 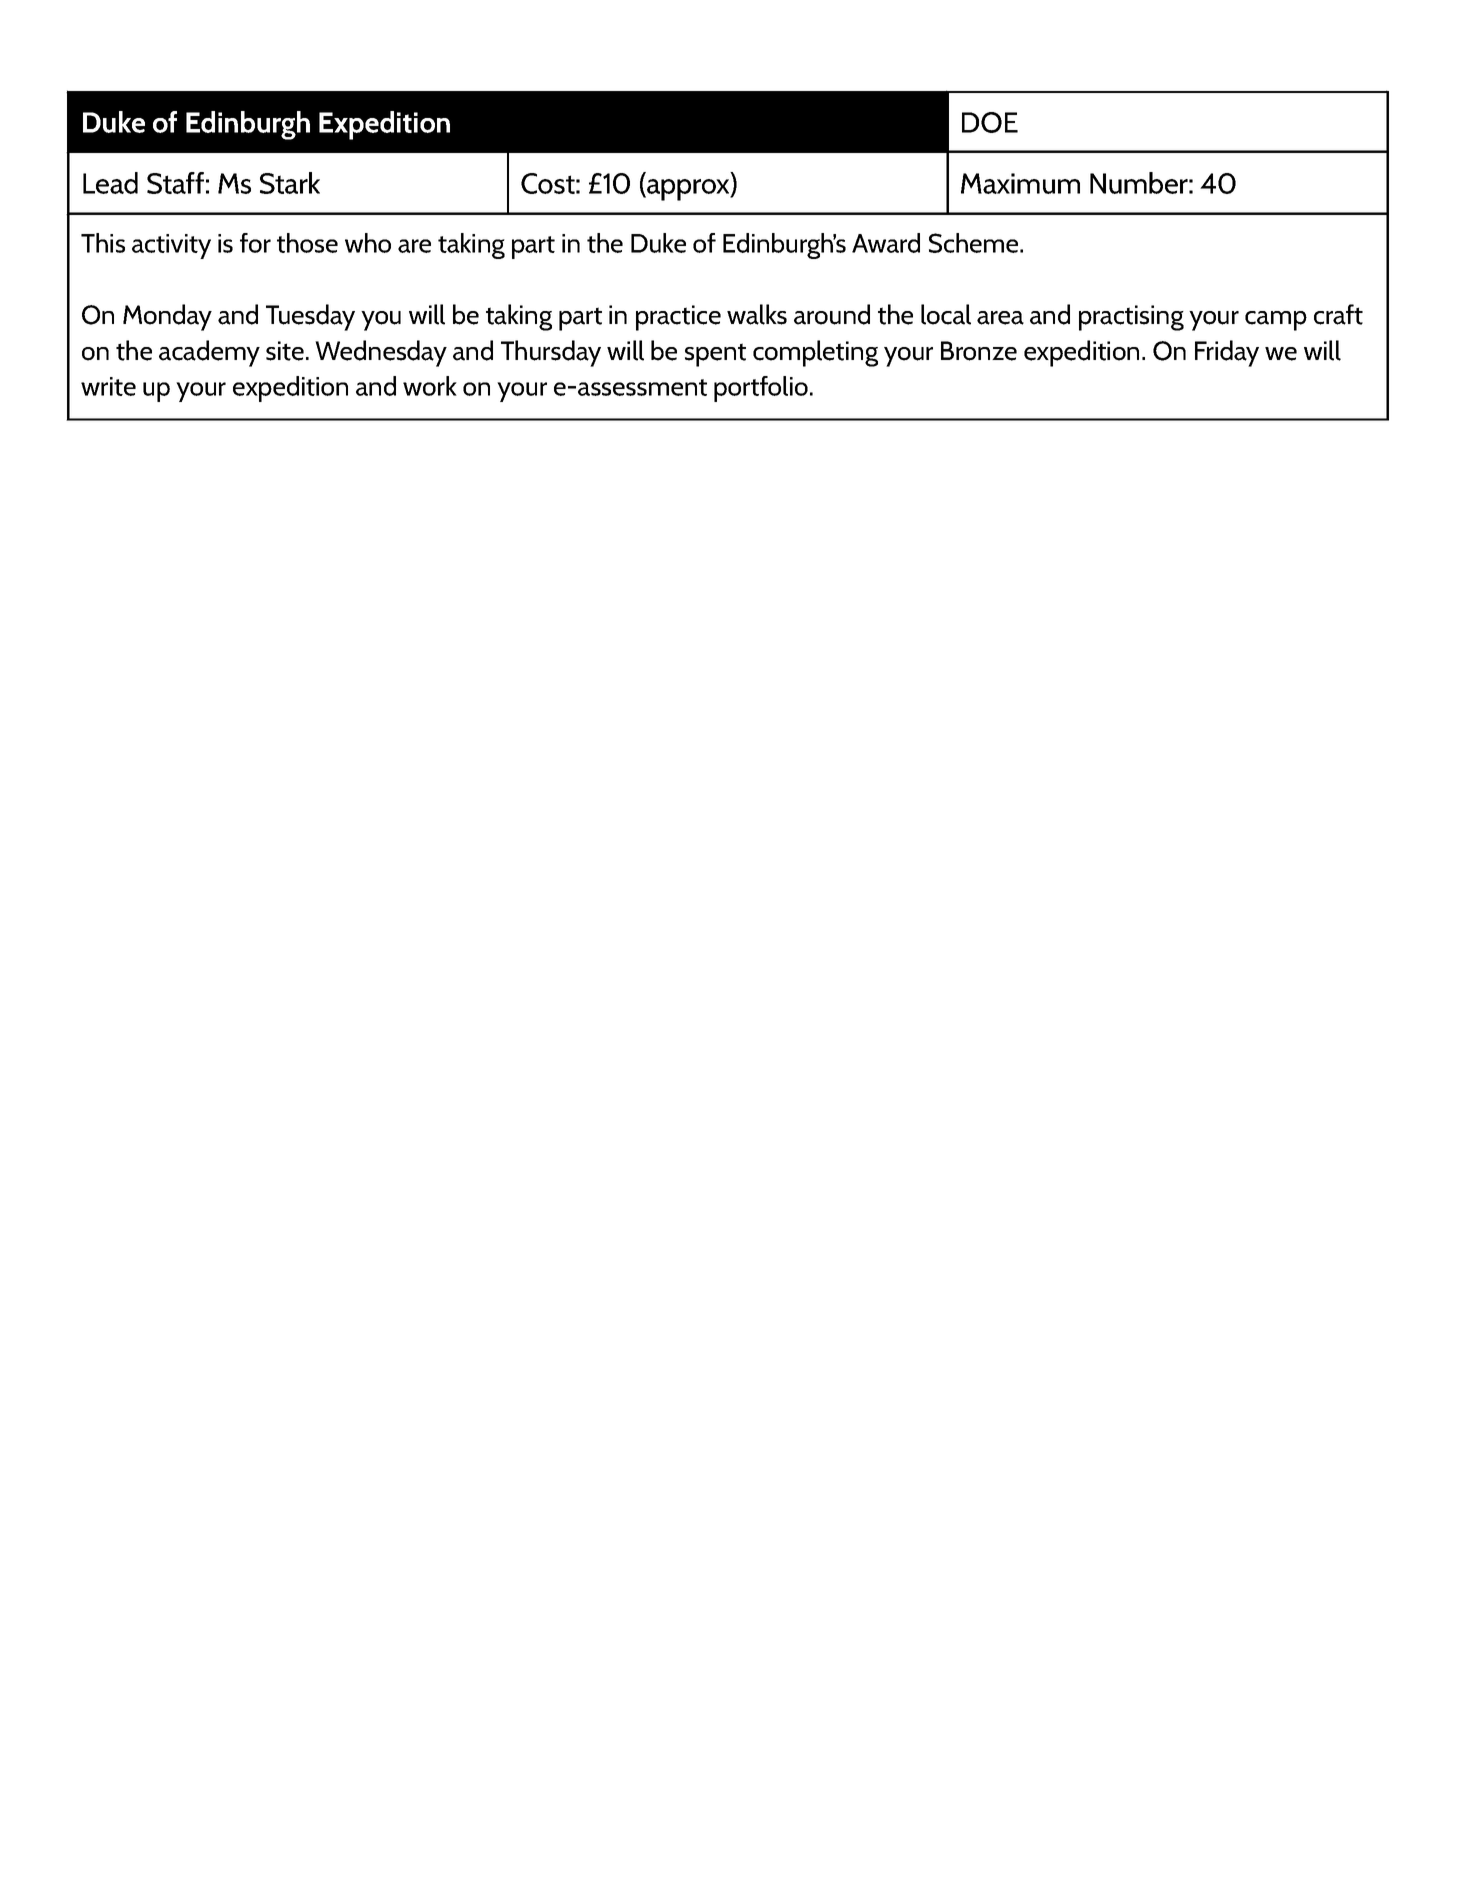 What do you see at coordinates (1020, 183) in the screenshot?
I see `Maximum` at bounding box center [1020, 183].
